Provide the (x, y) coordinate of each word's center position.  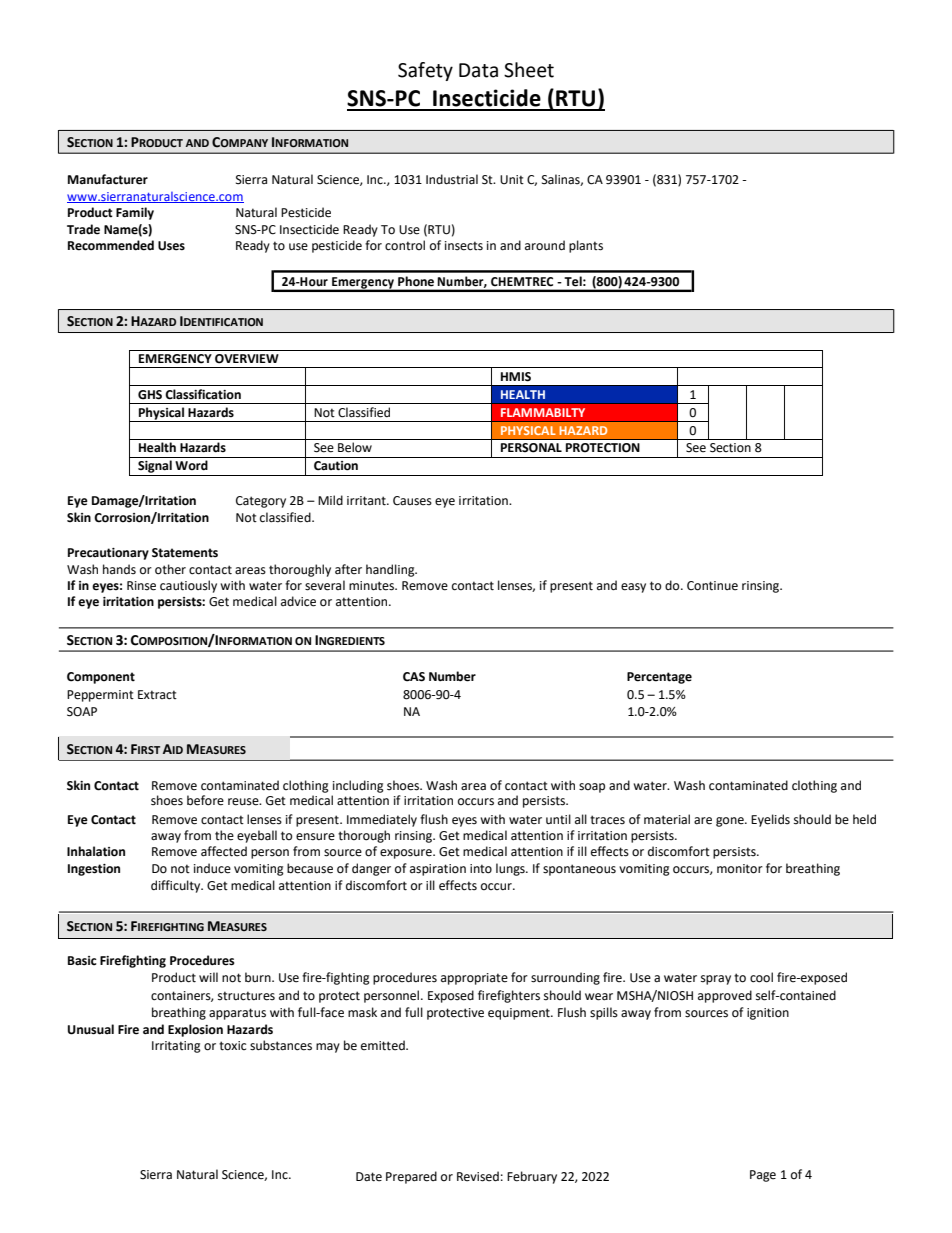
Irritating (176, 1047)
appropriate (474, 979)
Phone (416, 281)
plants (586, 246)
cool (761, 977)
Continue (712, 586)
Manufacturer (108, 179)
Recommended (111, 245)
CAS (414, 677)
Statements (185, 553)
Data (478, 70)
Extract (157, 695)
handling (391, 570)
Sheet (529, 70)
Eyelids (770, 820)
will (208, 977)
